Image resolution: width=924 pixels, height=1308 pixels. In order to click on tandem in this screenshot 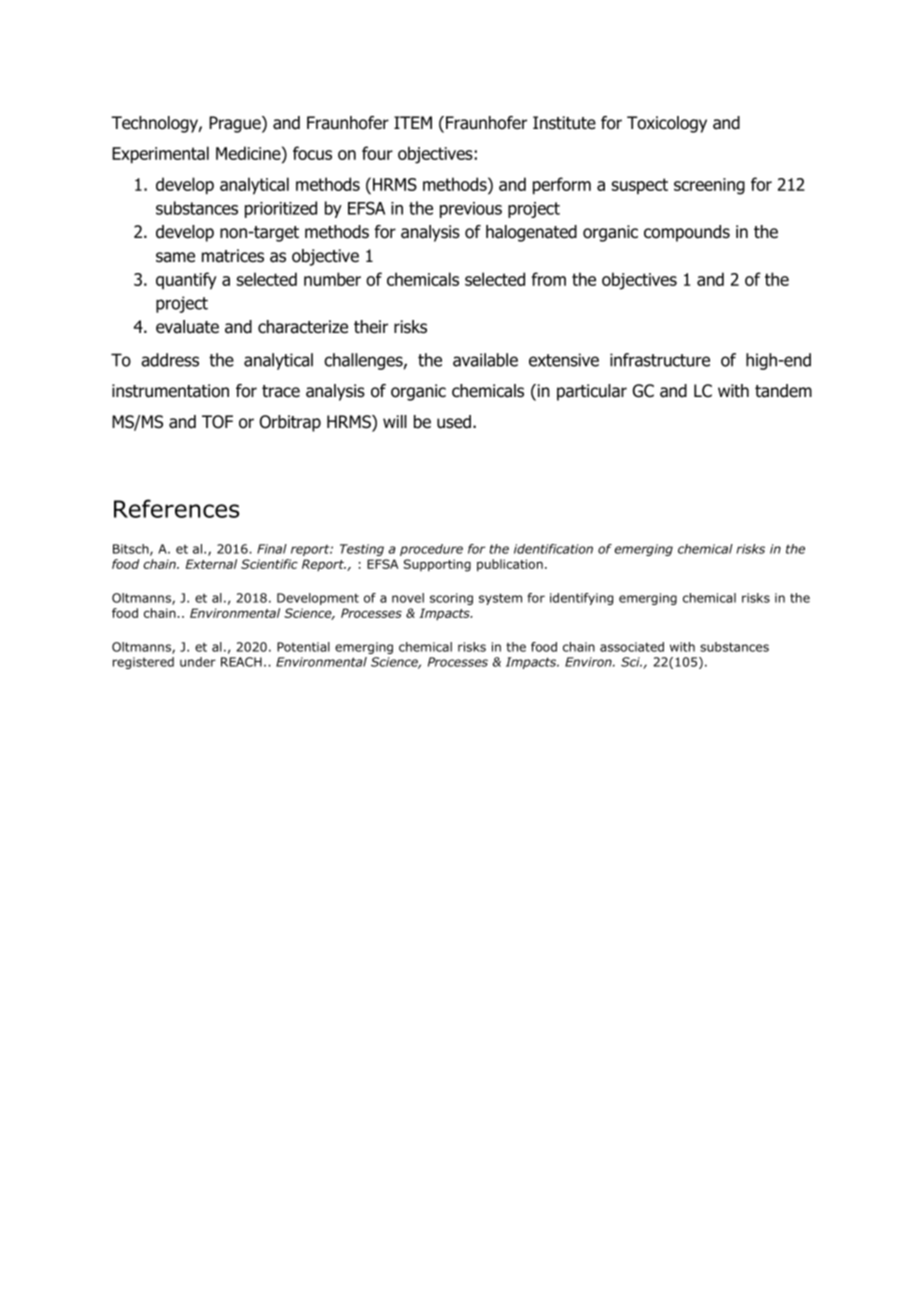, I will do `click(783, 391)`.
